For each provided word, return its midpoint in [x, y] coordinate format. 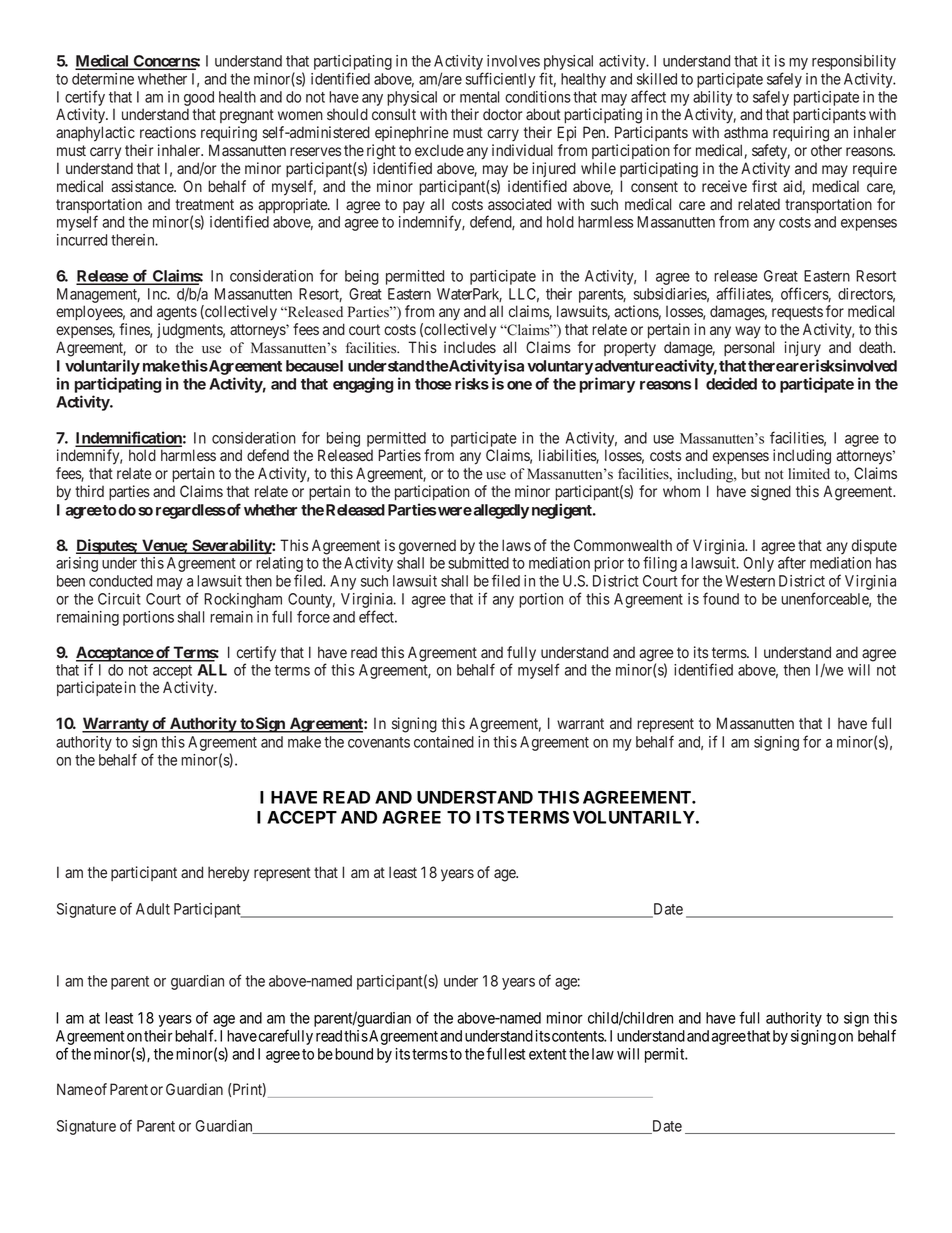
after [792, 562]
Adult [153, 909]
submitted [478, 563]
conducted [120, 581]
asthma [746, 132]
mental [479, 97]
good [199, 98]
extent [547, 1054]
